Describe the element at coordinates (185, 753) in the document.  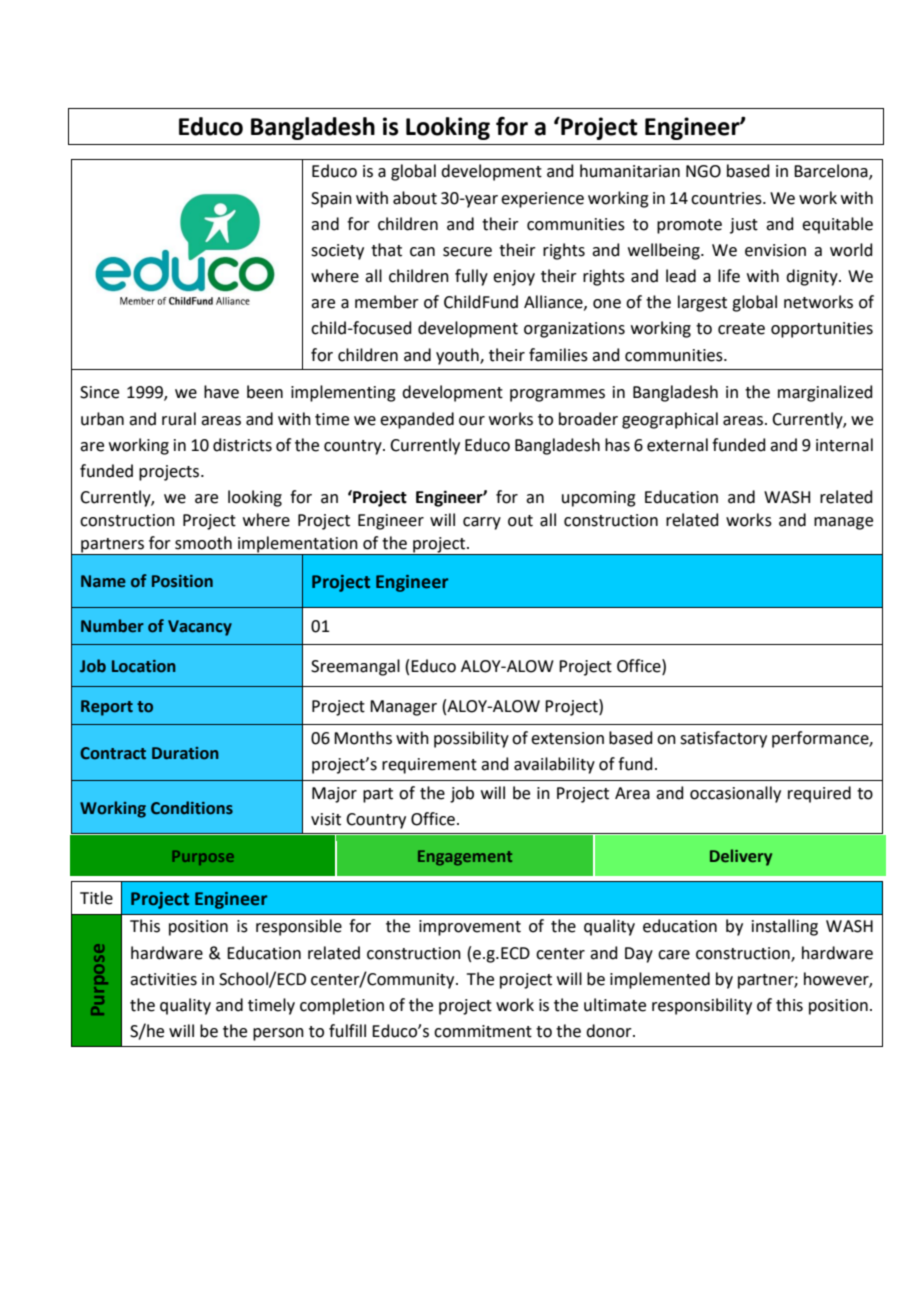
I see `Duration` at that location.
